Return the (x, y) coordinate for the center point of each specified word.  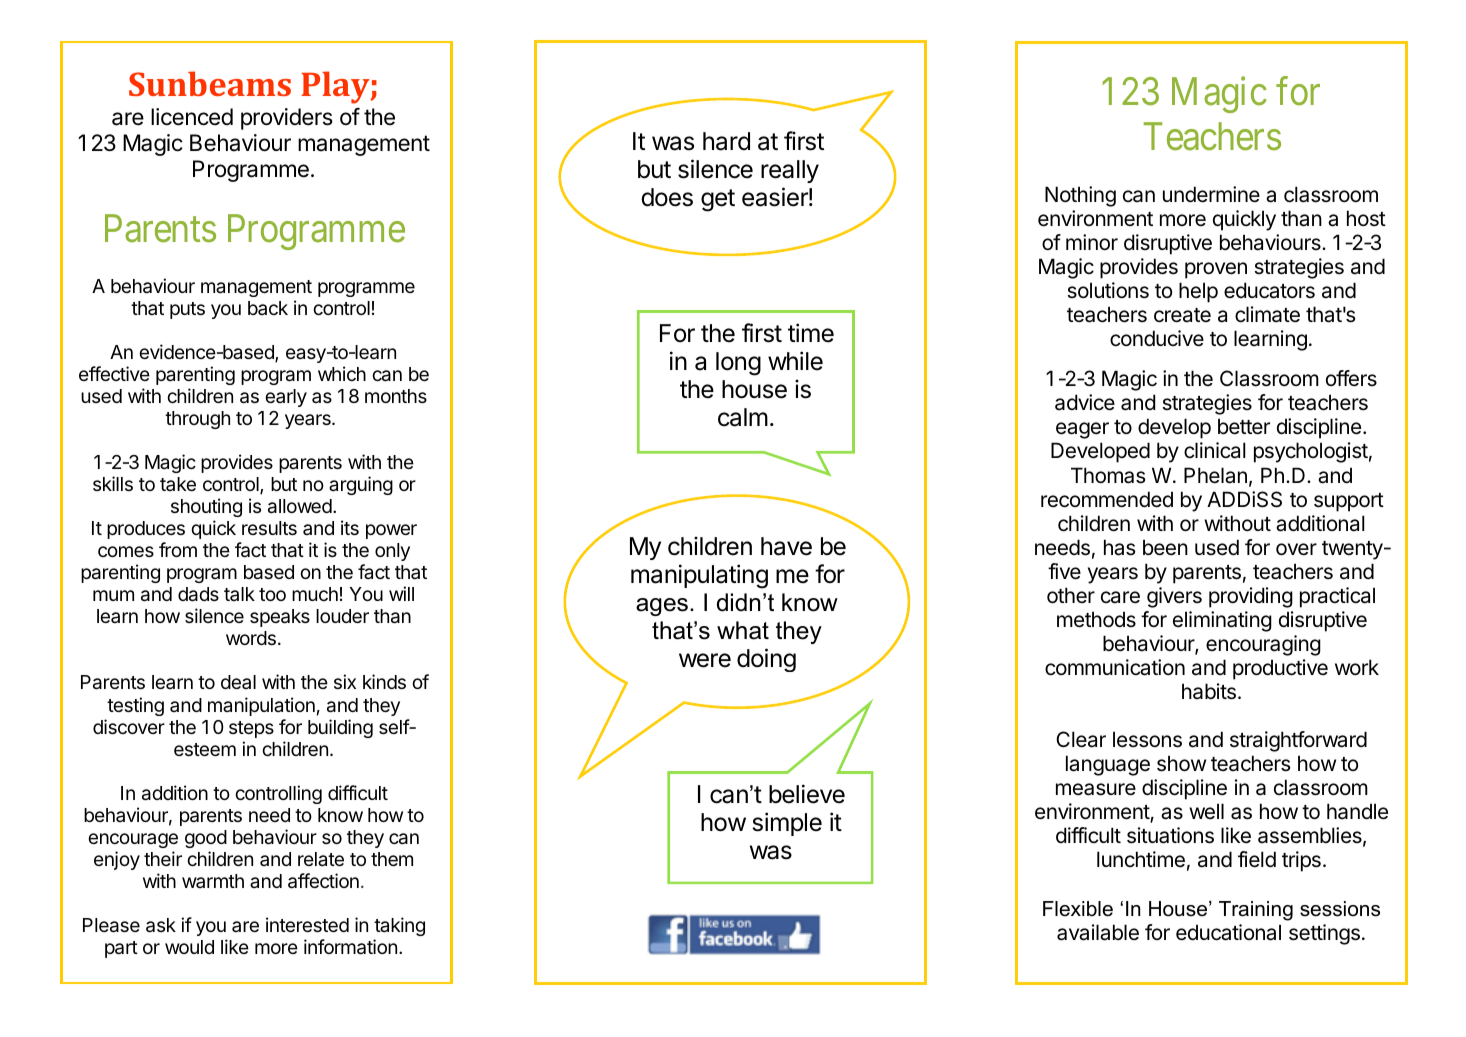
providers (287, 119)
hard (726, 141)
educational (1228, 932)
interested (307, 924)
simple (787, 824)
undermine (1211, 194)
